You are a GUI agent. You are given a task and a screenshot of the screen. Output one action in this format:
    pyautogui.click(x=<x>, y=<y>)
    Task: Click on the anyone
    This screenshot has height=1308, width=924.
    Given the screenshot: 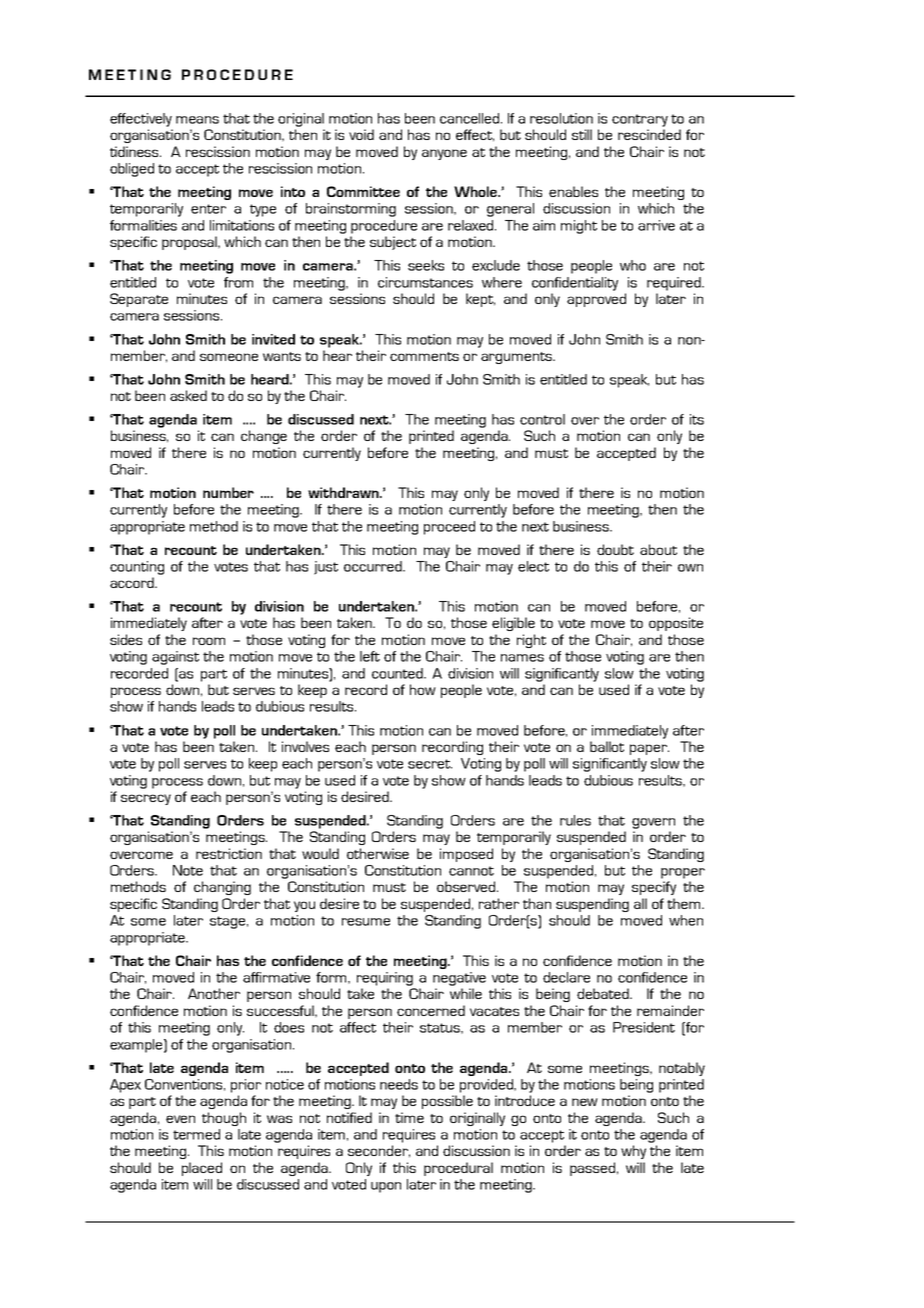 What is the action you would take?
    pyautogui.click(x=444, y=154)
